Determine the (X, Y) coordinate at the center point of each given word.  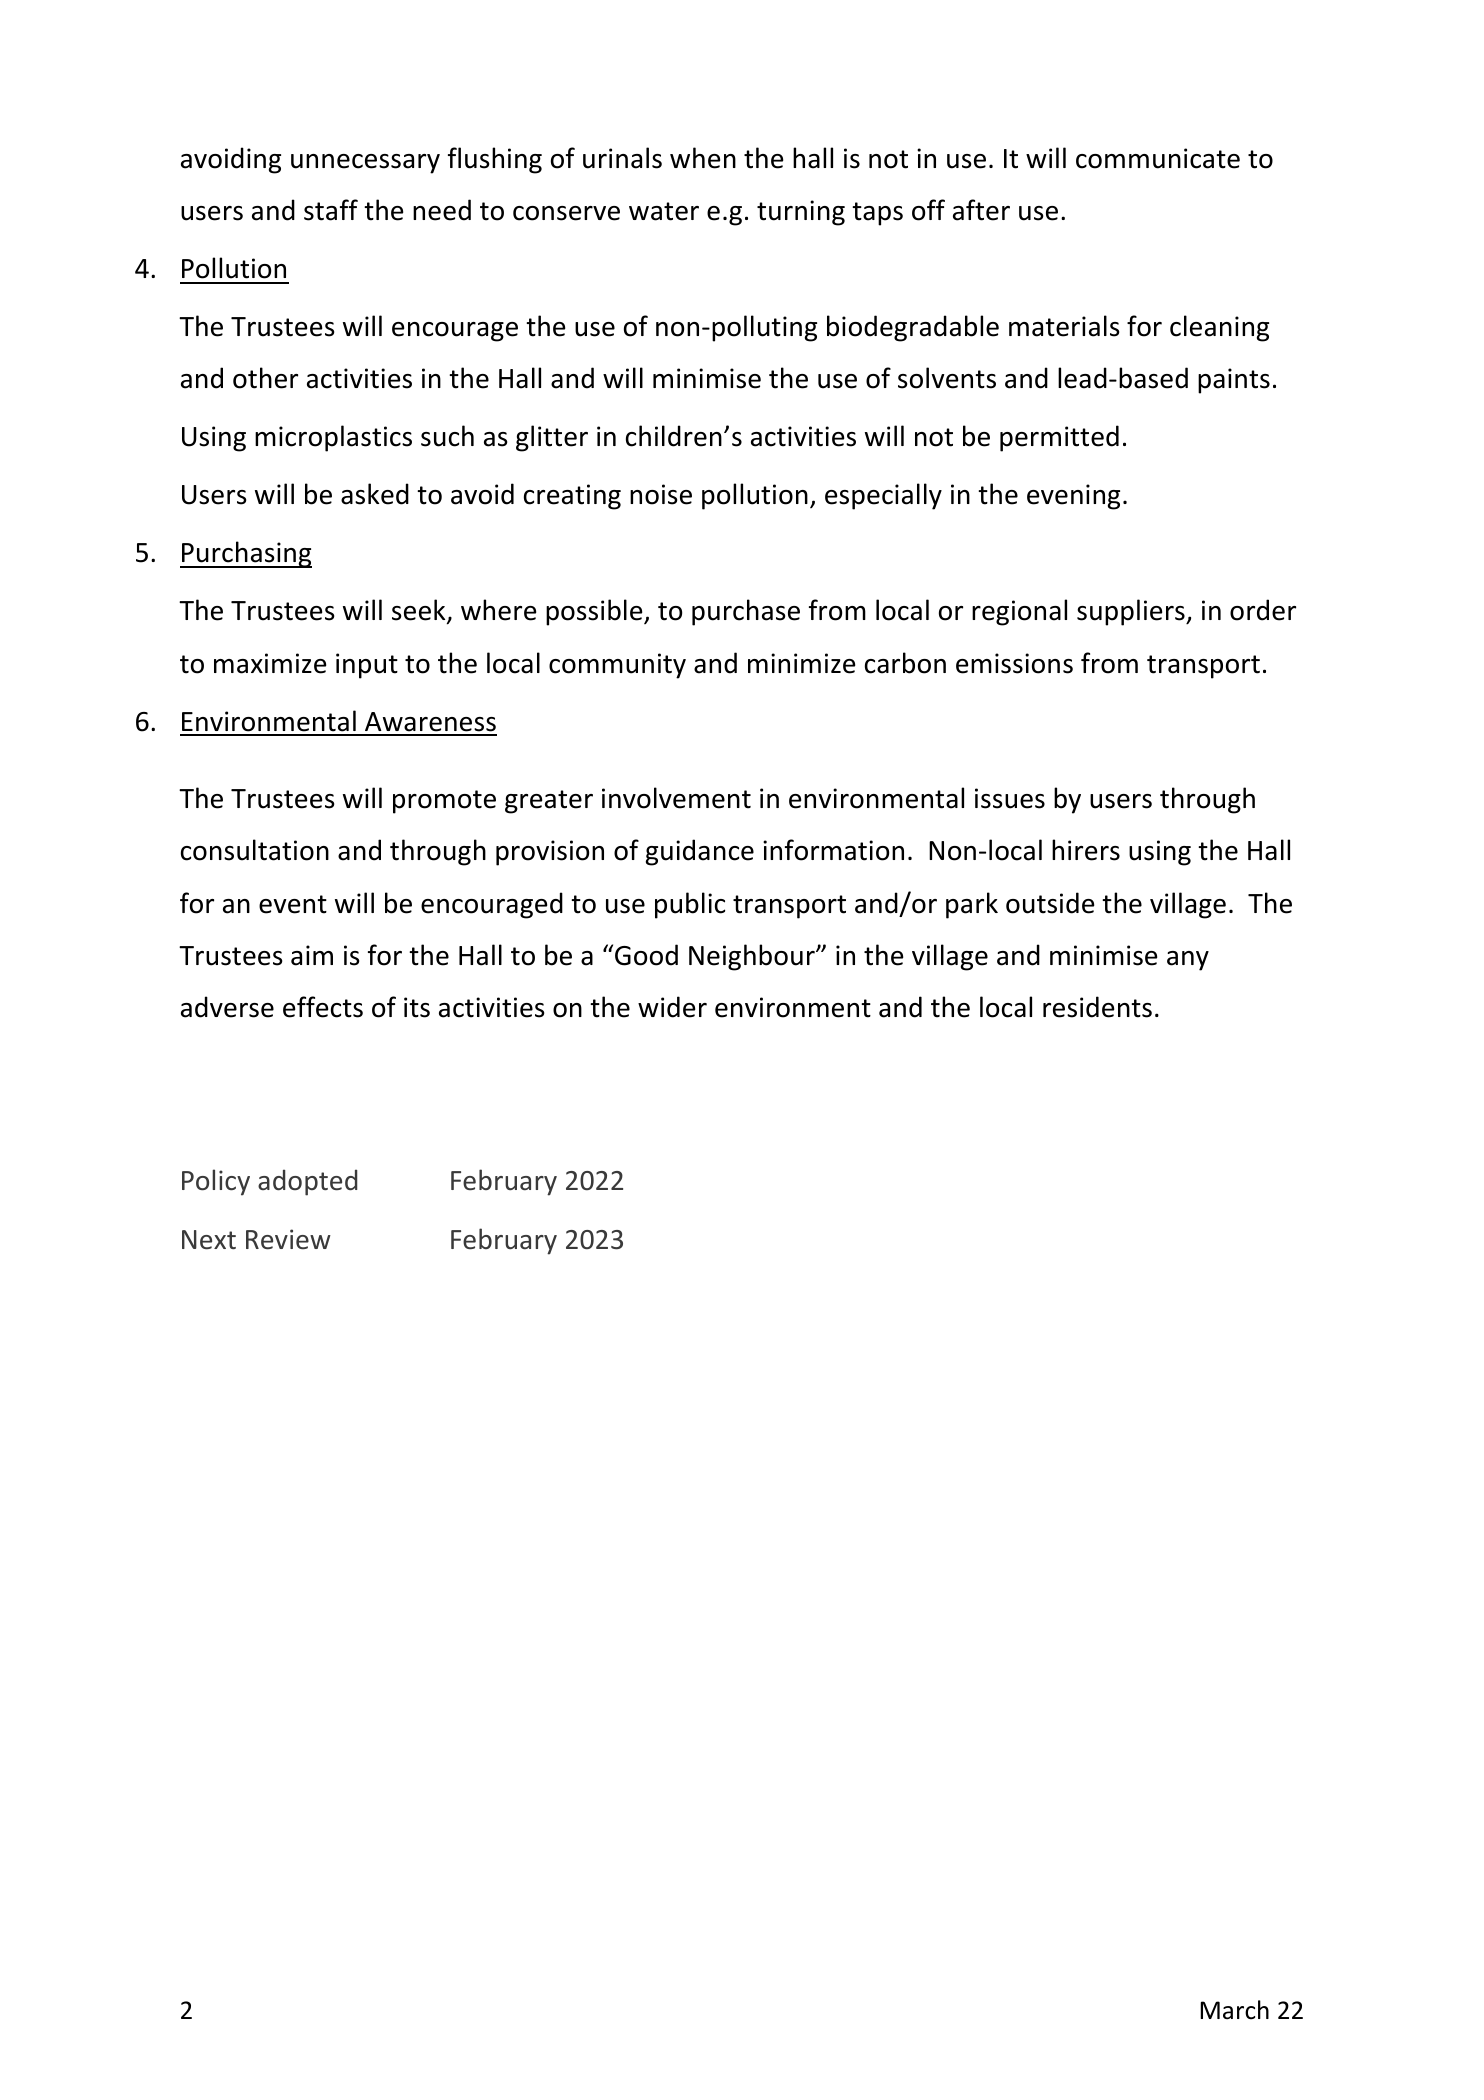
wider (672, 1007)
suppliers (1132, 612)
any (1188, 961)
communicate (1158, 158)
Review (288, 1239)
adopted (308, 1182)
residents (1097, 1007)
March (1234, 2010)
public (690, 905)
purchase (746, 612)
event (293, 904)
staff (331, 210)
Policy (216, 1182)
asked (375, 494)
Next (209, 1240)
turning (801, 213)
